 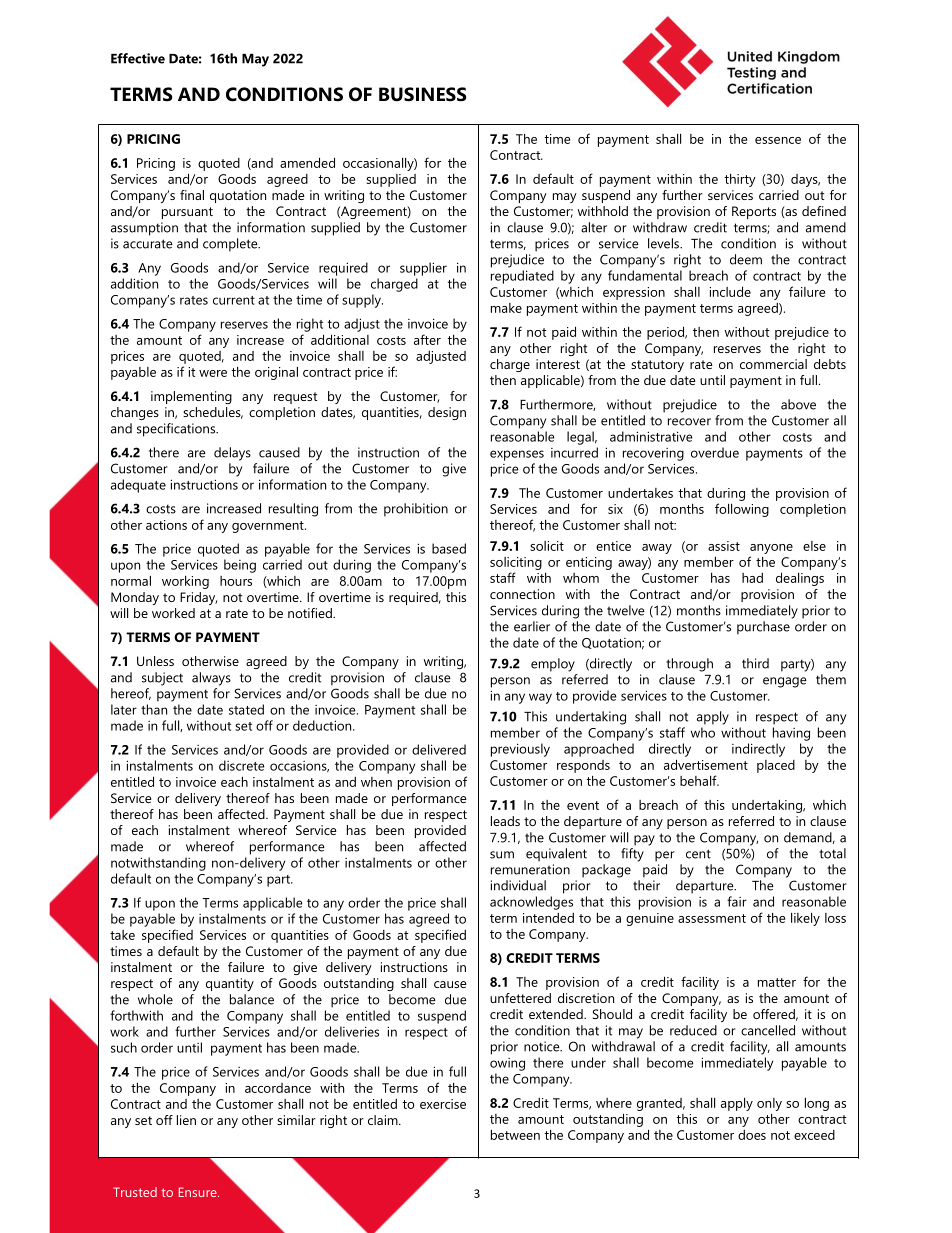 I want to click on placed, so click(x=776, y=766).
